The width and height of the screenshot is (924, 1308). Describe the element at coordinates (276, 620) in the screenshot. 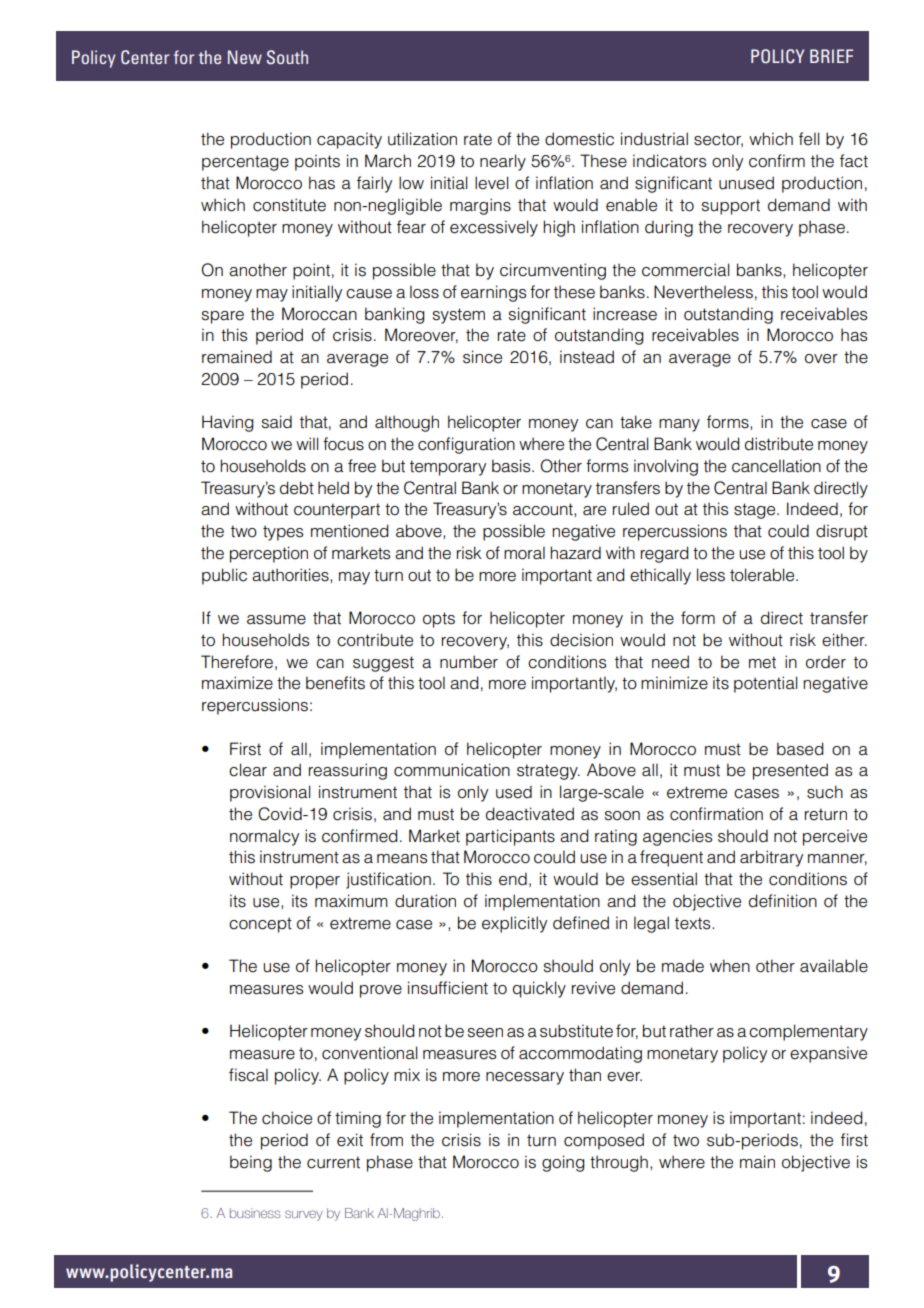

I see `assume` at that location.
